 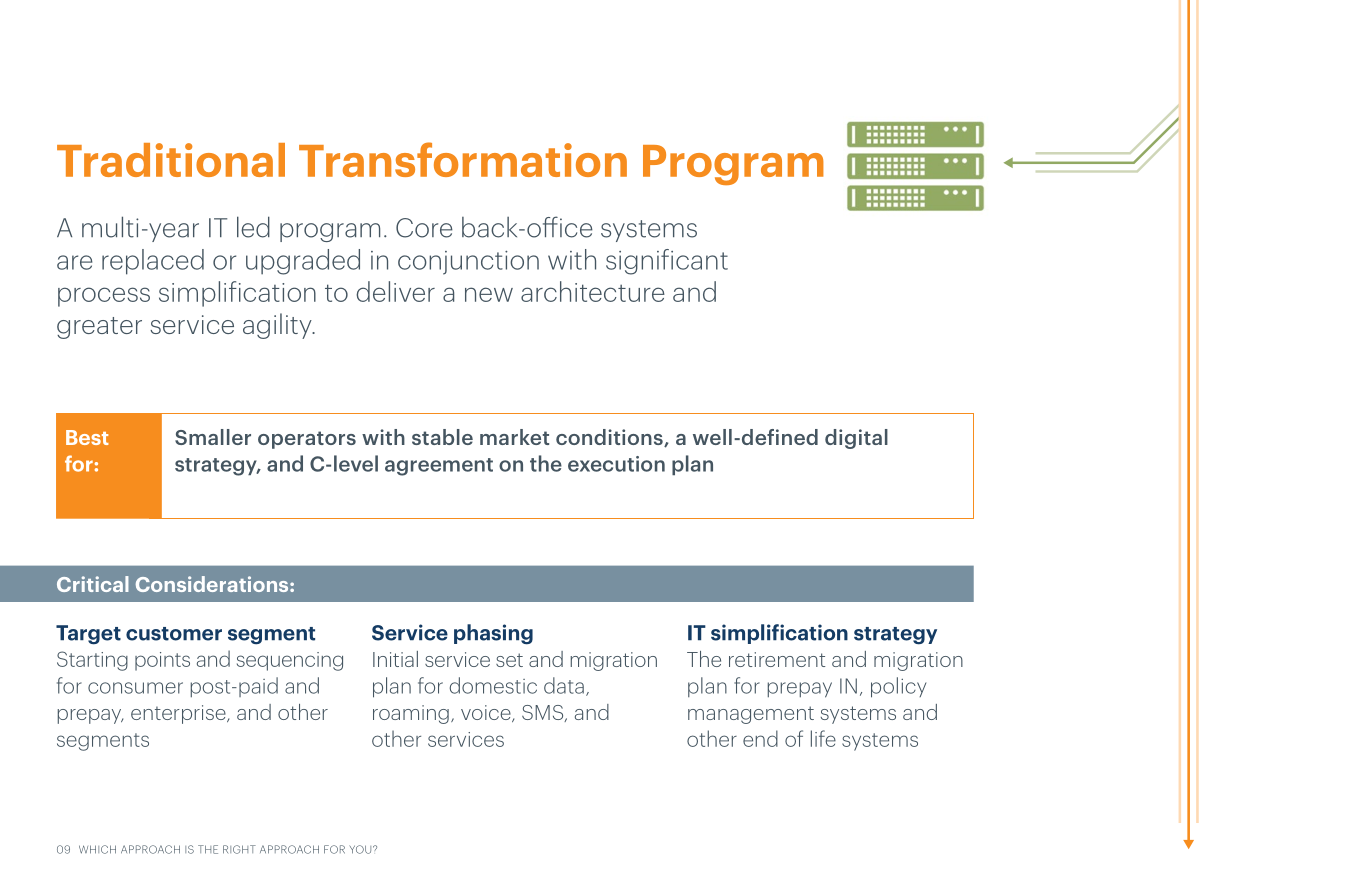 What do you see at coordinates (823, 738) in the document?
I see `life` at bounding box center [823, 738].
